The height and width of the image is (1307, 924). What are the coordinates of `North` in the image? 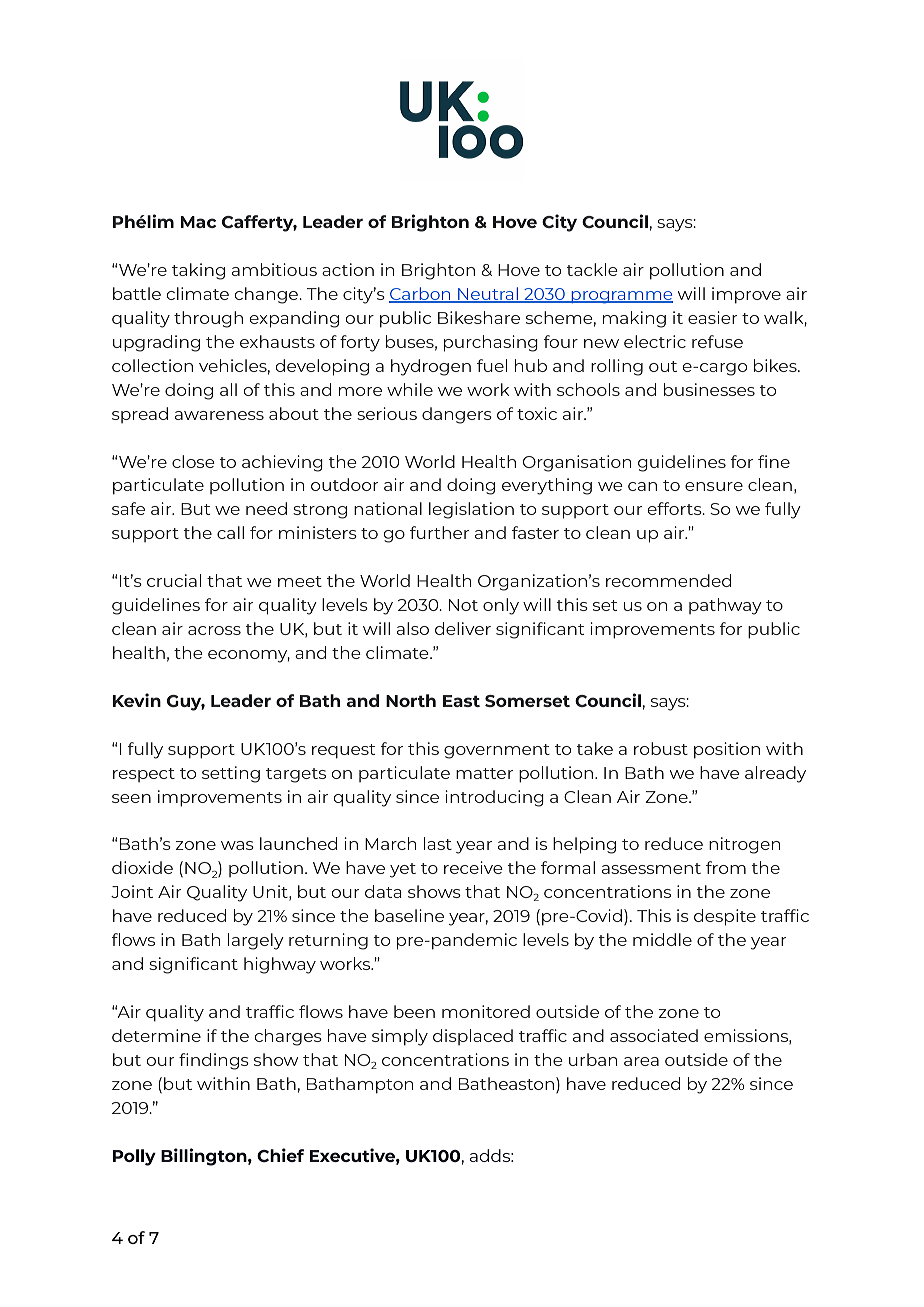 It's located at (411, 700).
